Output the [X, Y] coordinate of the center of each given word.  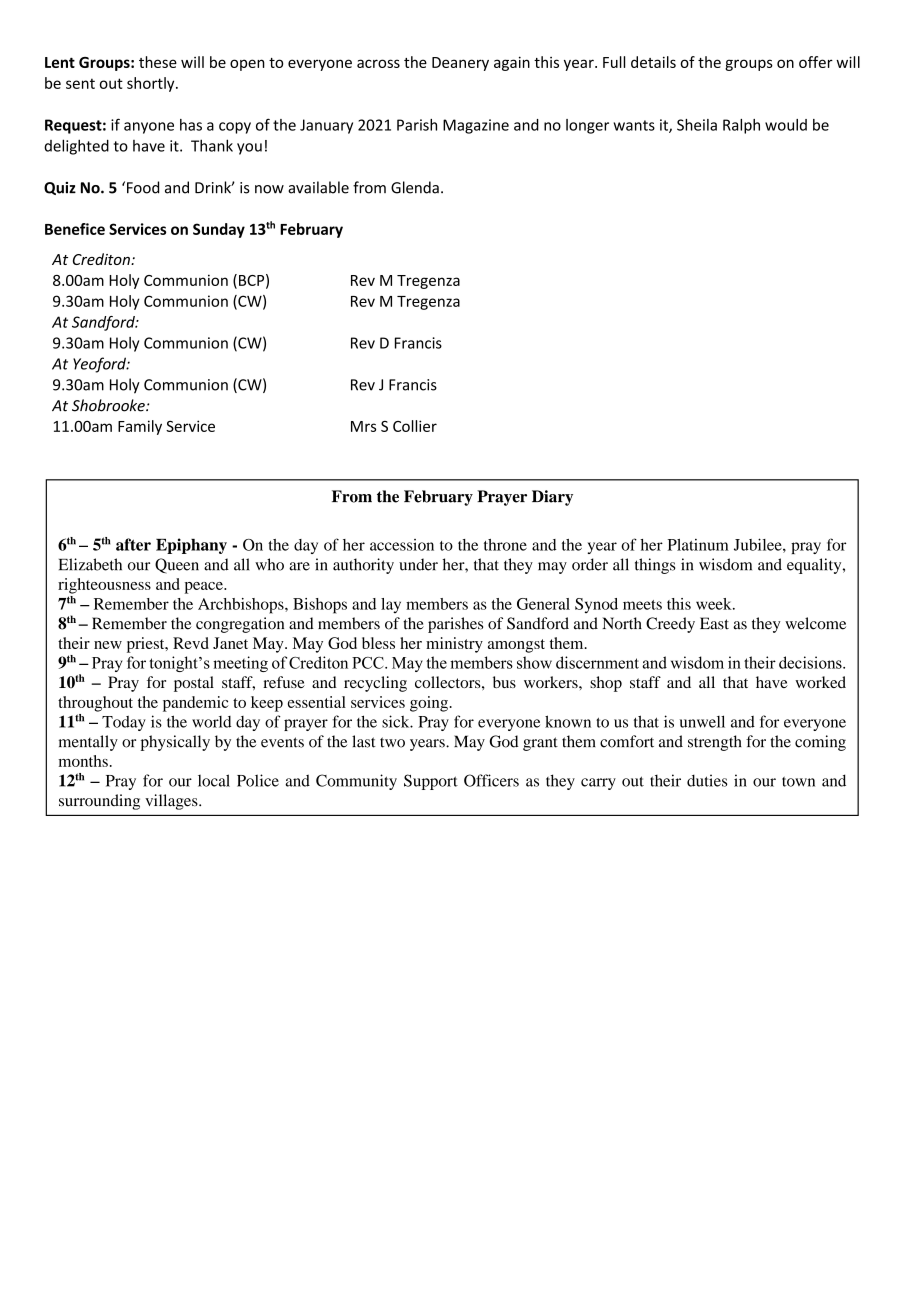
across [378, 63]
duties [707, 780]
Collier [415, 426]
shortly [152, 84]
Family [140, 427]
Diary [552, 498]
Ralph [741, 126]
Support [431, 782]
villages [172, 802]
